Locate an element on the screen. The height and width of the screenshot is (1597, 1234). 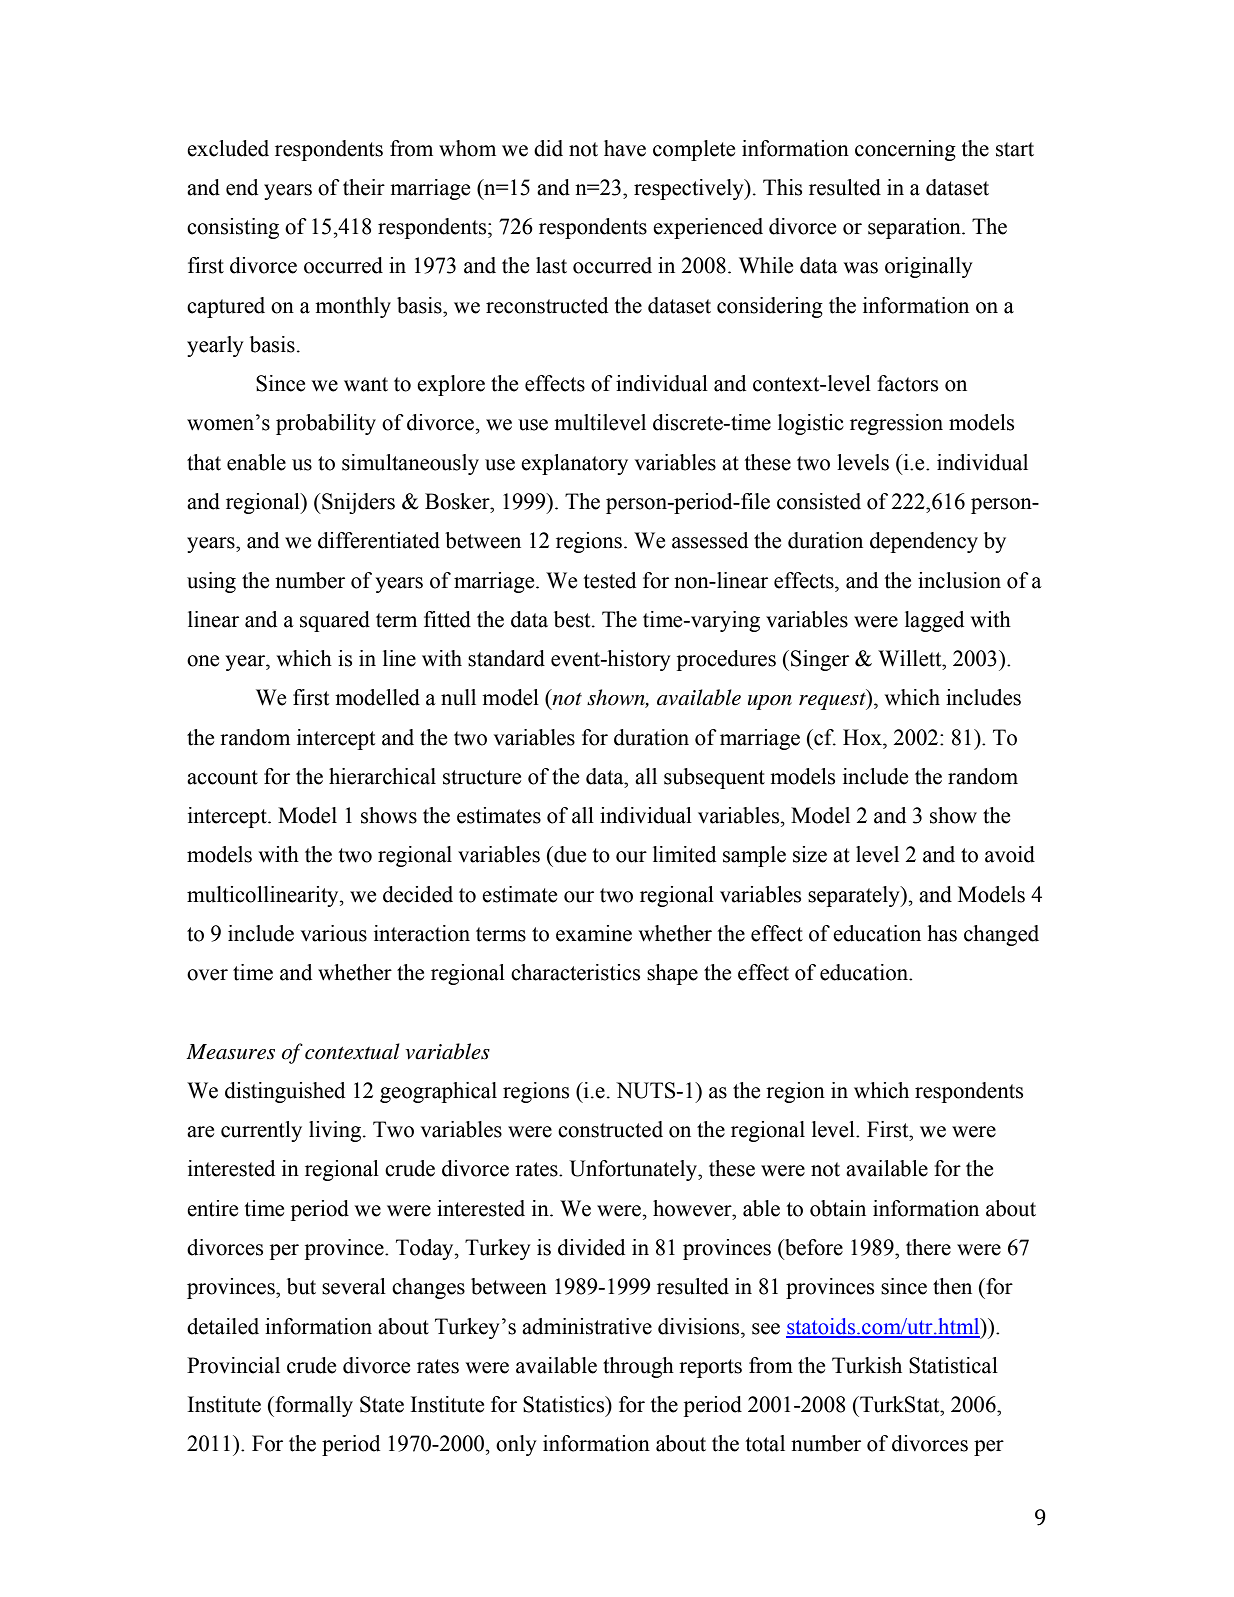
dependency is located at coordinates (924, 542).
